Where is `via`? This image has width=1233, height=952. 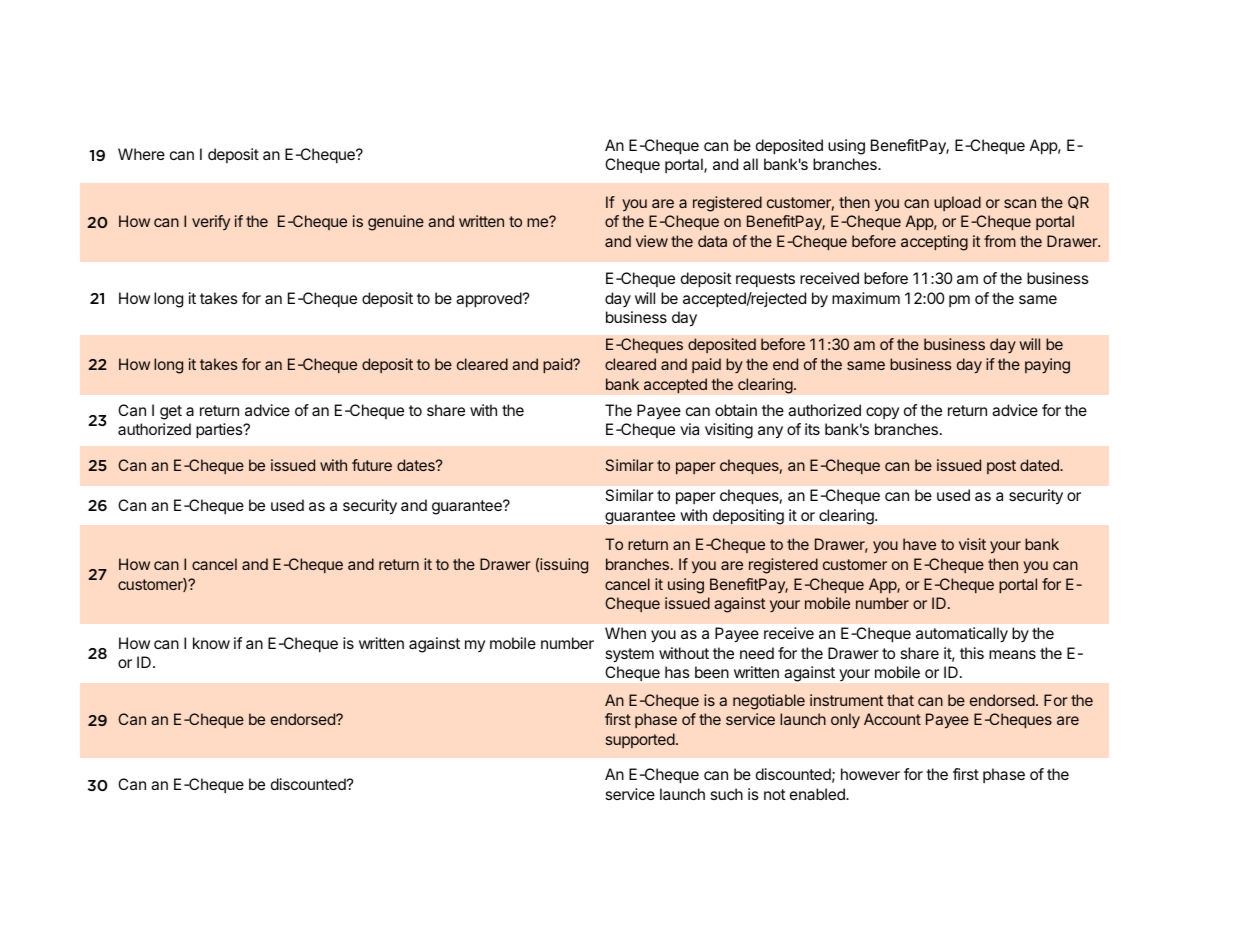 via is located at coordinates (689, 429).
